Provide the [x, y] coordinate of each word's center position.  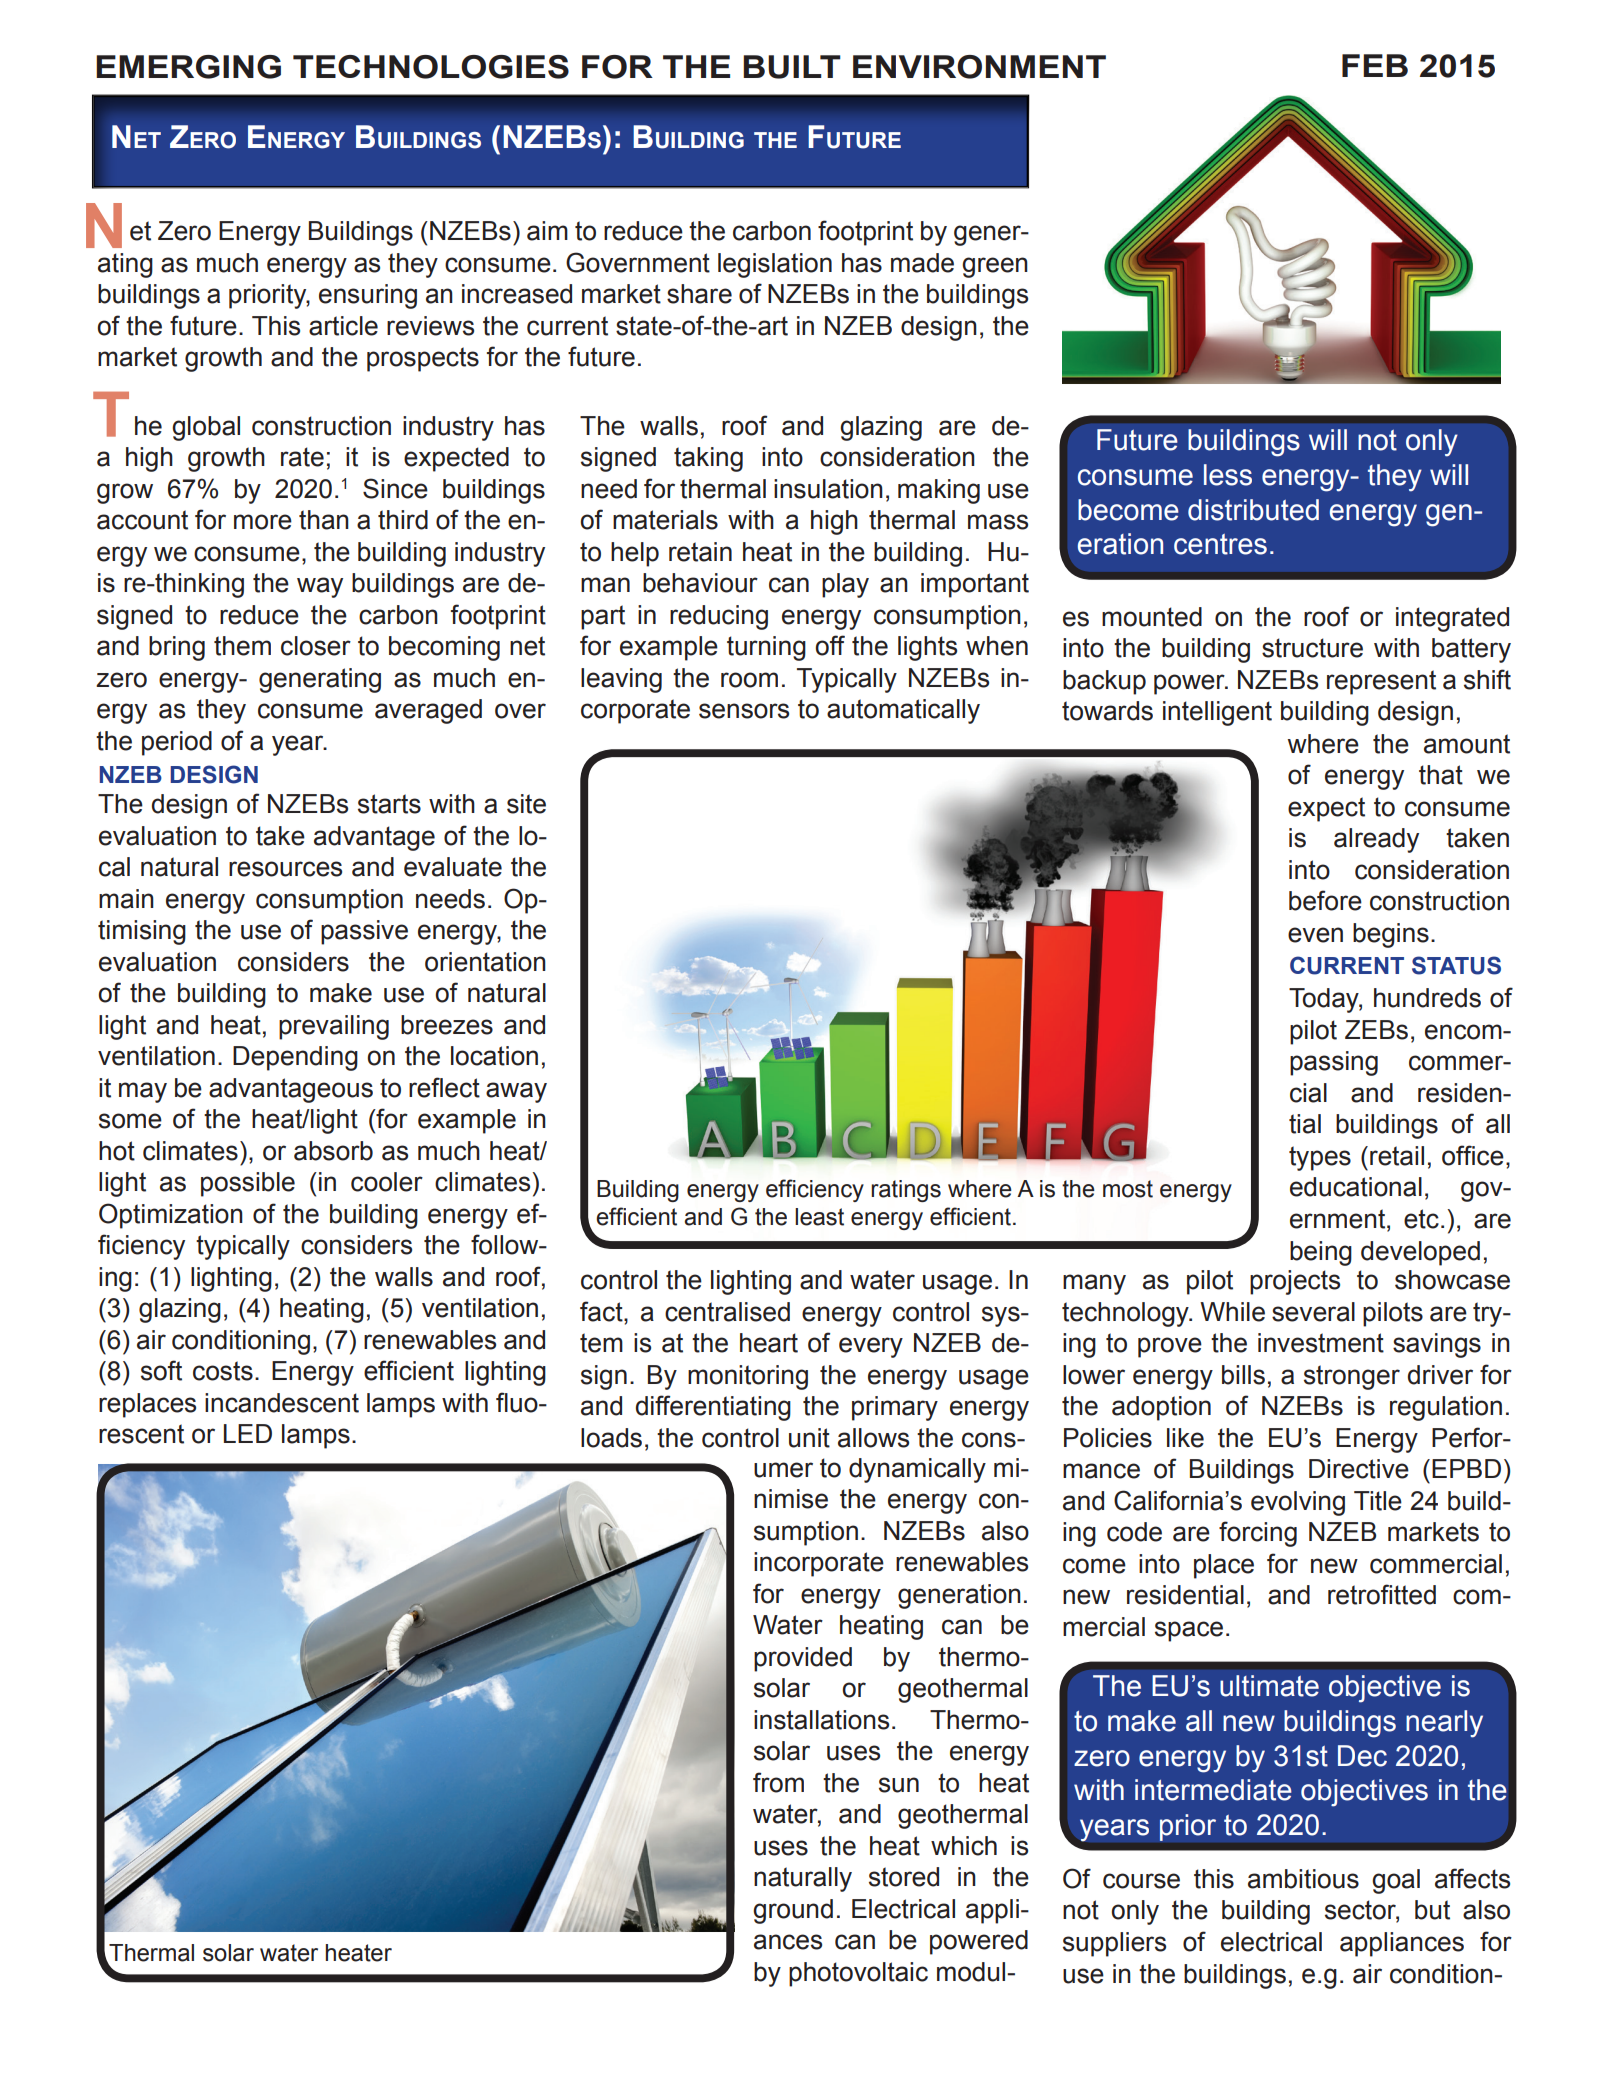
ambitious [1303, 1879]
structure [1312, 648]
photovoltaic [858, 1974]
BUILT [792, 67]
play [845, 585]
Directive [1359, 1469]
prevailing [334, 1027]
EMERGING [188, 67]
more [263, 522]
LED [248, 1433]
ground [793, 1911]
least [819, 1217]
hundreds [1427, 998]
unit [809, 1438]
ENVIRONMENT [979, 67]
